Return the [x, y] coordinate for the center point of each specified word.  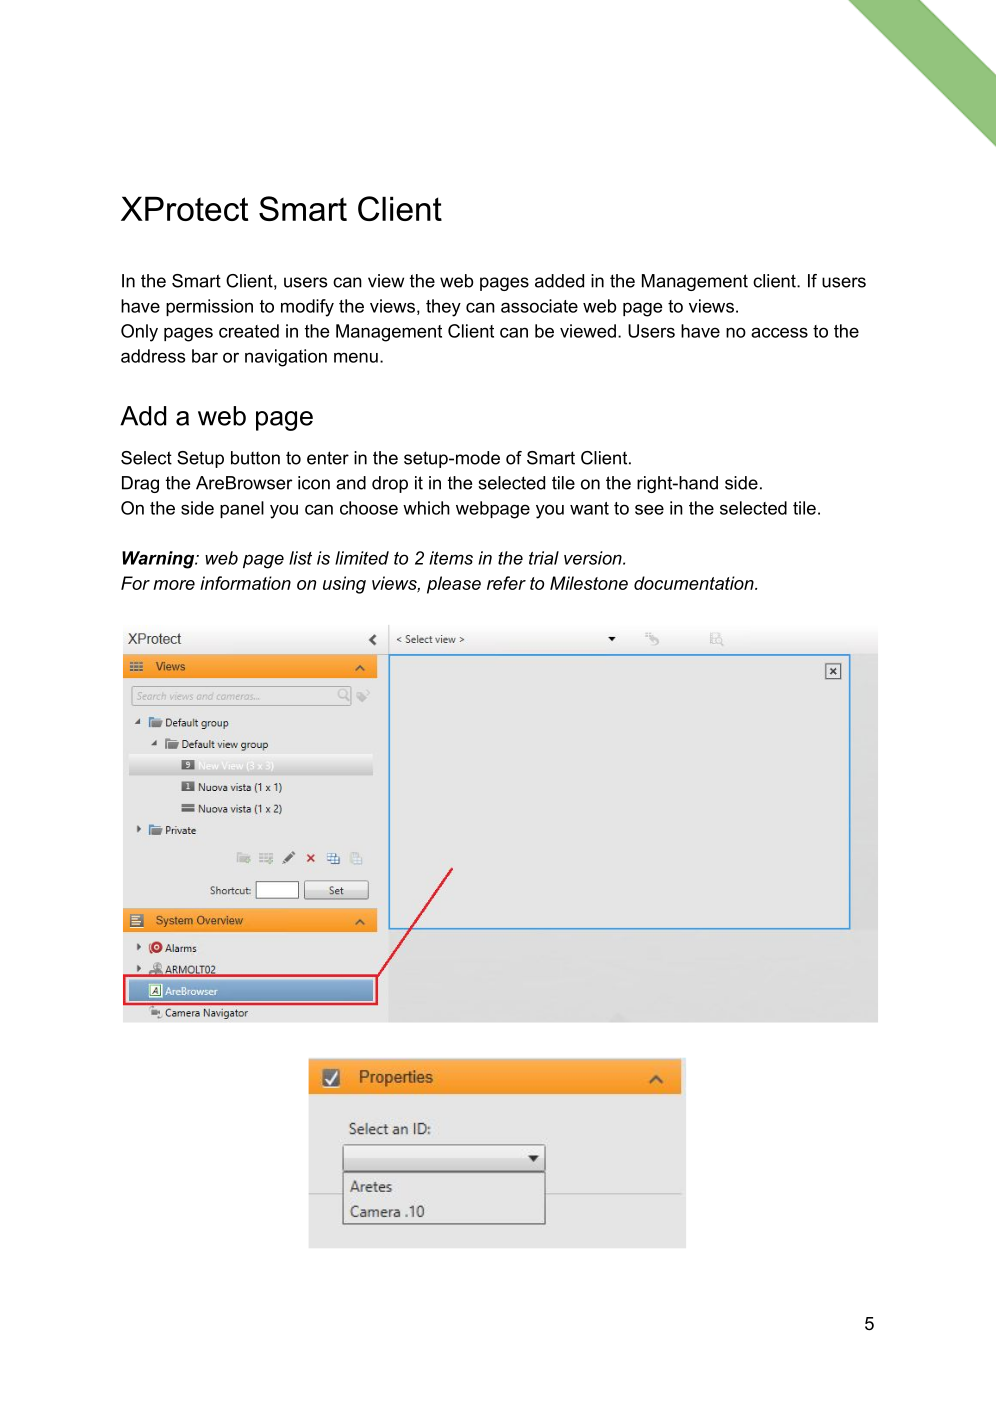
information [245, 583]
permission [209, 307]
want [589, 508]
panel [242, 509]
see [649, 509]
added [559, 281]
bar [205, 356]
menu [356, 357]
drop [390, 484]
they [443, 308]
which [426, 508]
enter [328, 458]
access [779, 332]
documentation [695, 583]
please [454, 585]
